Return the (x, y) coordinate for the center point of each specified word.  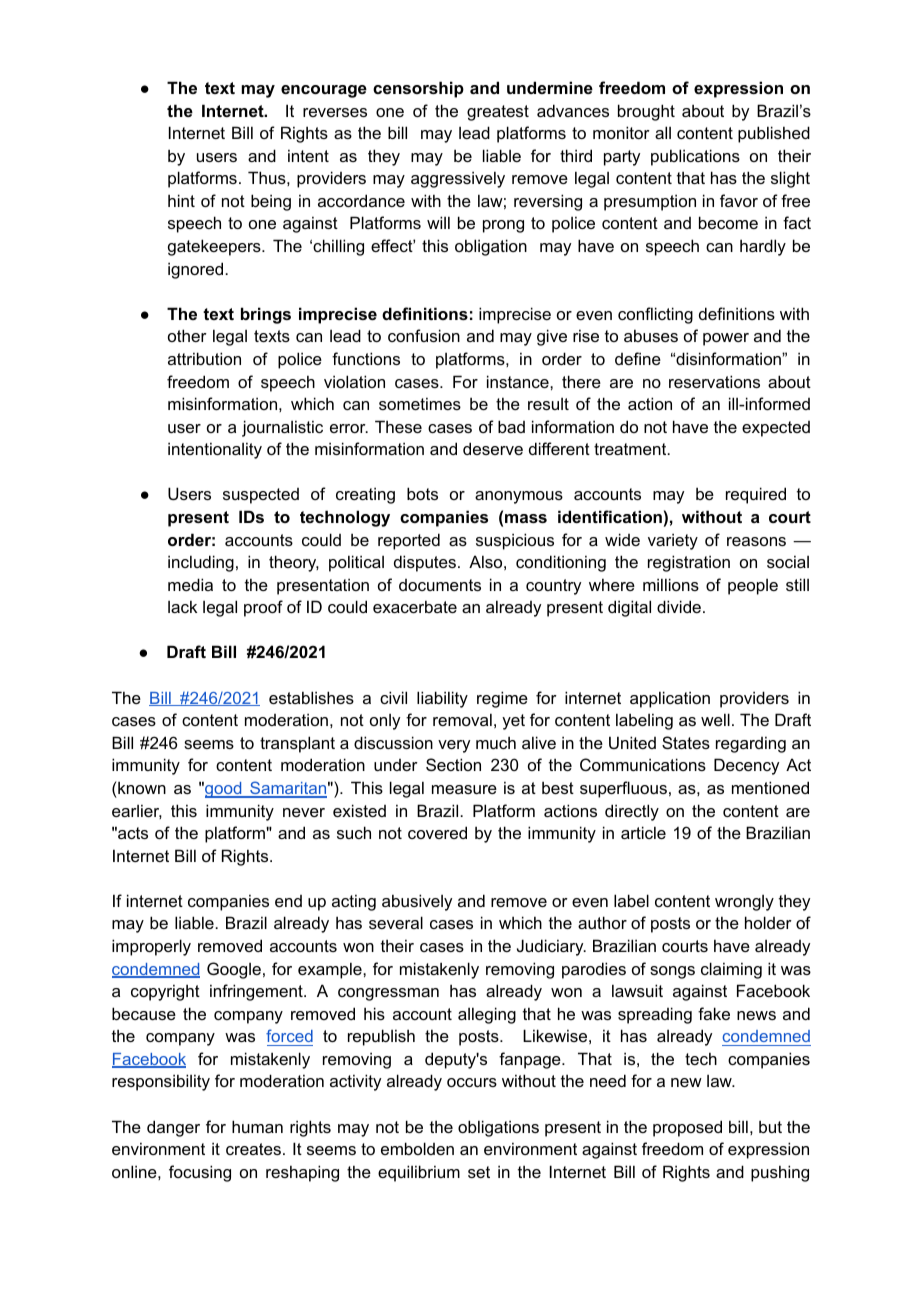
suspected (261, 496)
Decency (746, 766)
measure (464, 789)
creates (253, 1149)
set (479, 1172)
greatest (498, 113)
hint (181, 200)
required (756, 495)
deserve (493, 448)
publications (695, 157)
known (142, 787)
